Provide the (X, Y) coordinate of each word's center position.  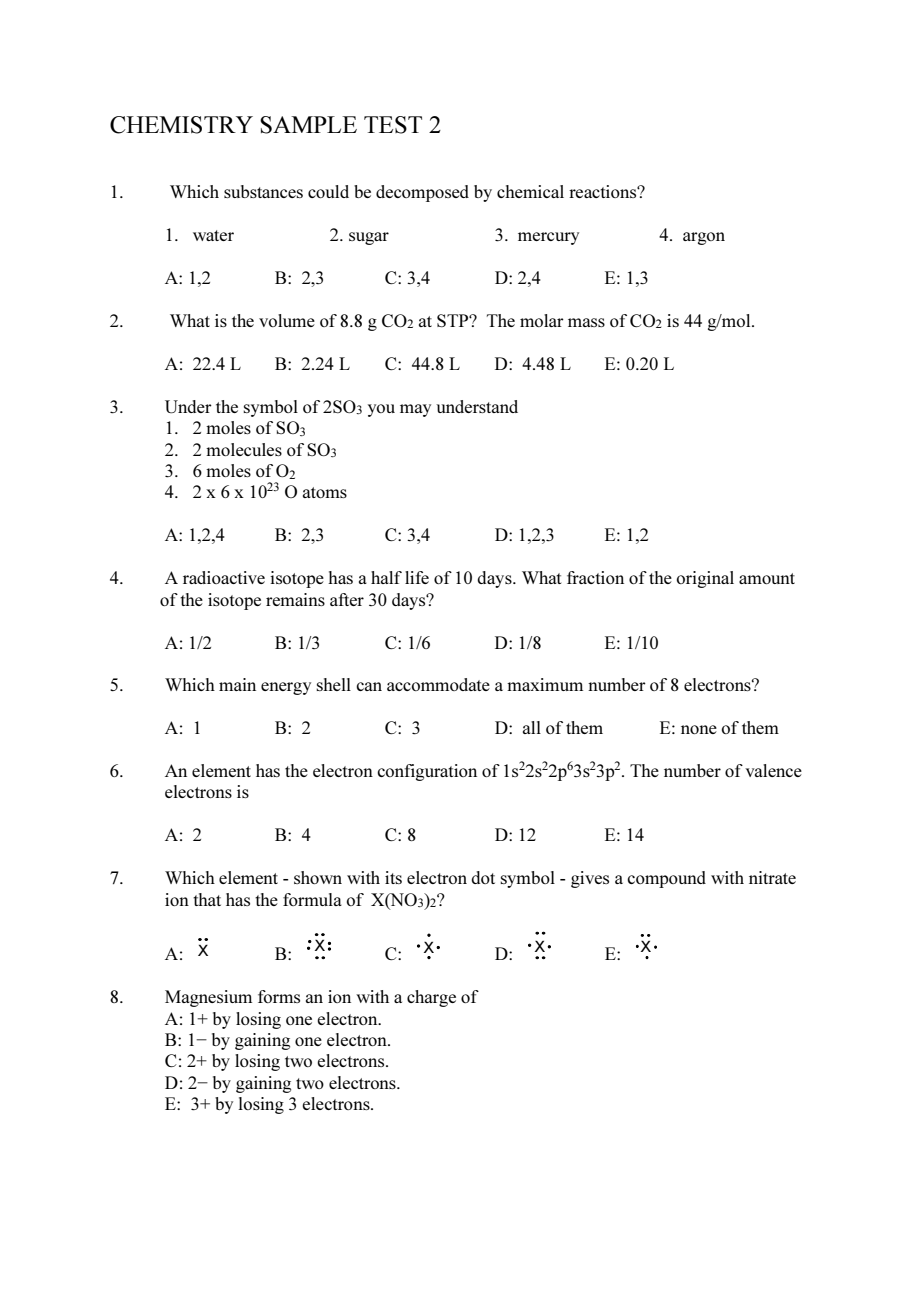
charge (431, 998)
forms (279, 996)
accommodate (438, 684)
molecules (244, 449)
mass (586, 322)
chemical (530, 191)
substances (263, 191)
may (415, 410)
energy (286, 688)
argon (704, 238)
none (699, 729)
